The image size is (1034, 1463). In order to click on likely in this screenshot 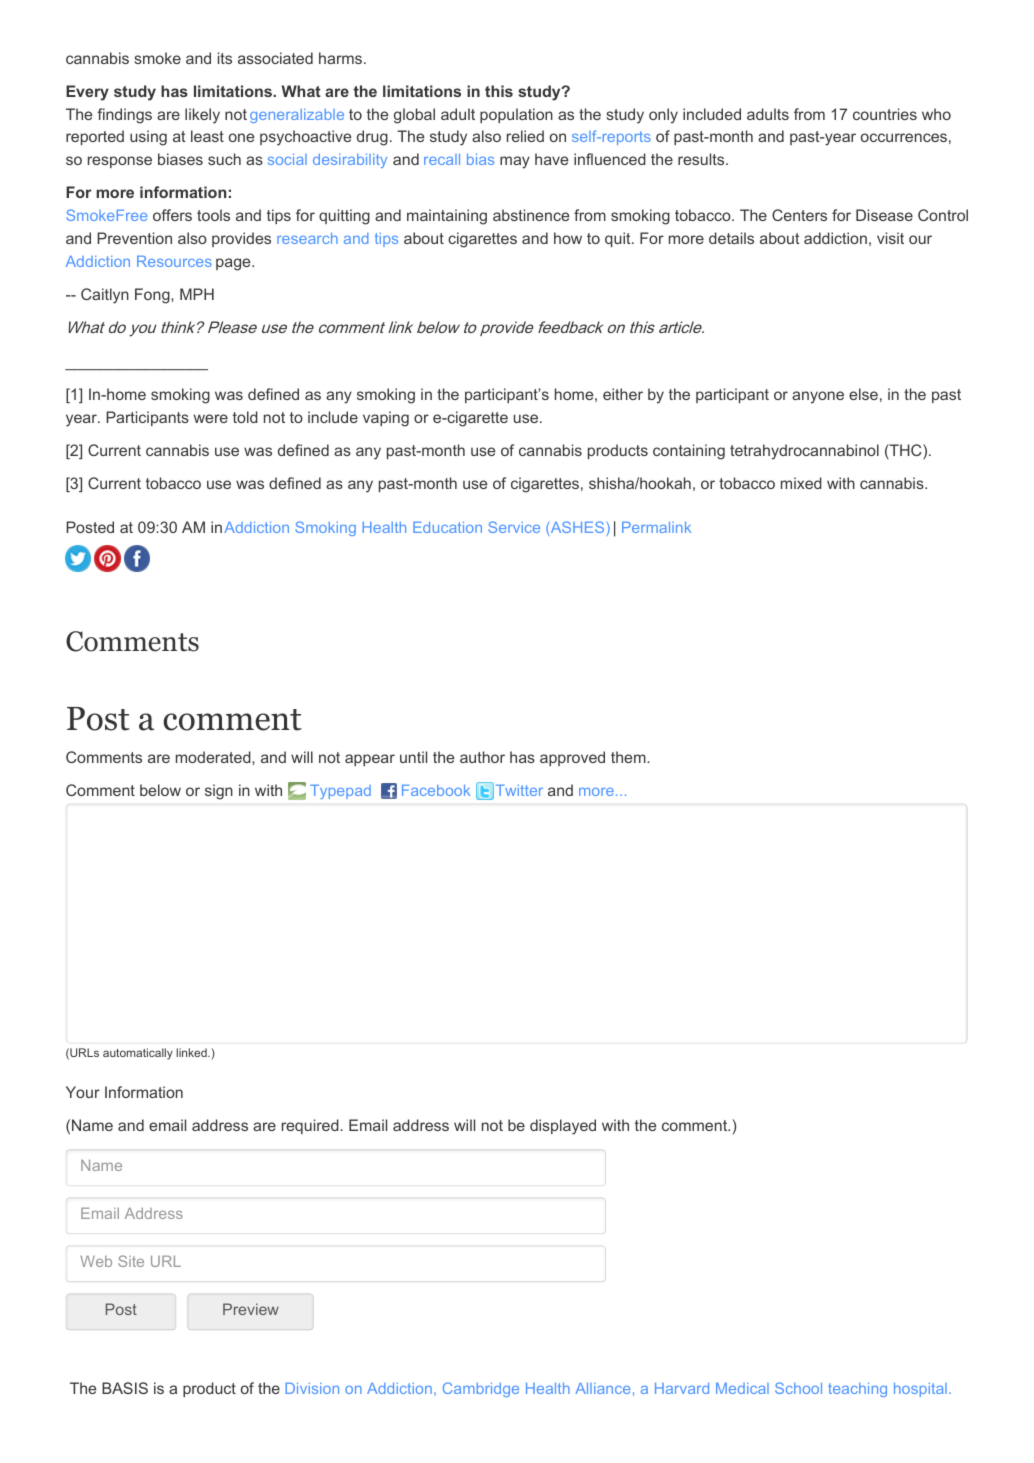, I will do `click(202, 116)`.
